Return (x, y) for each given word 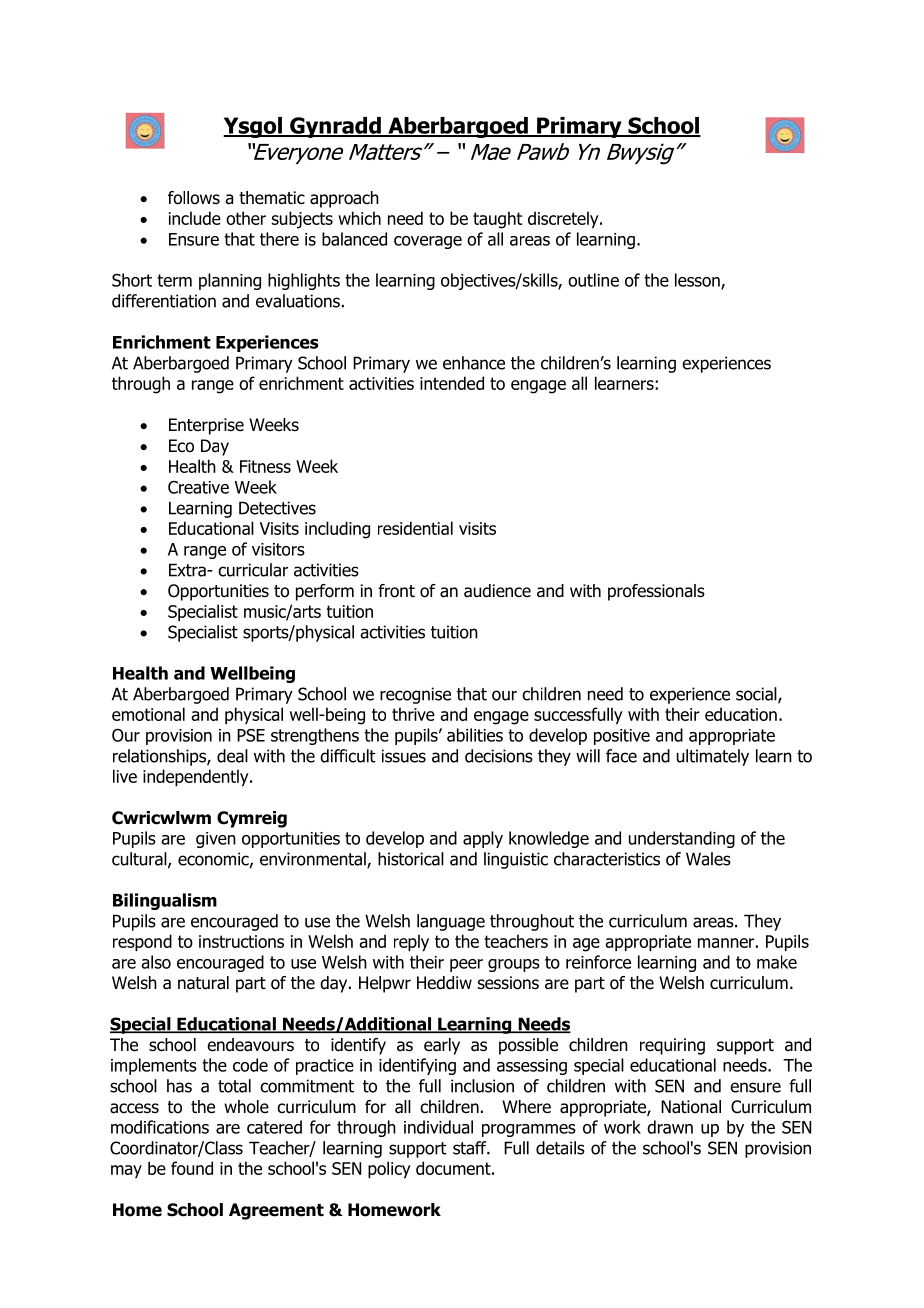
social (757, 695)
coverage (428, 242)
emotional (148, 714)
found (192, 1168)
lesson (698, 281)
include (195, 218)
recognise (415, 695)
